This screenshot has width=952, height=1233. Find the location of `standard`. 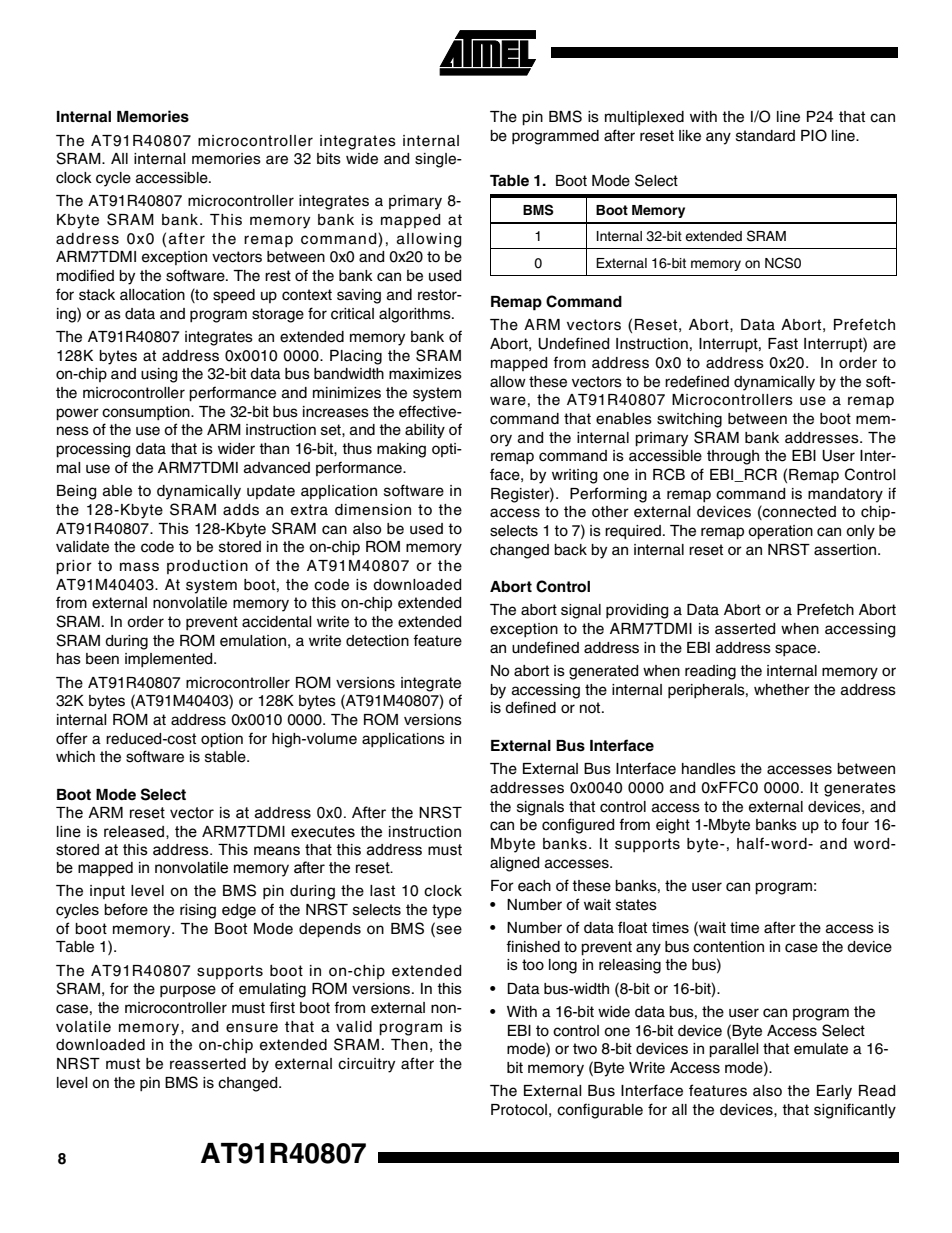

standard is located at coordinates (765, 136).
